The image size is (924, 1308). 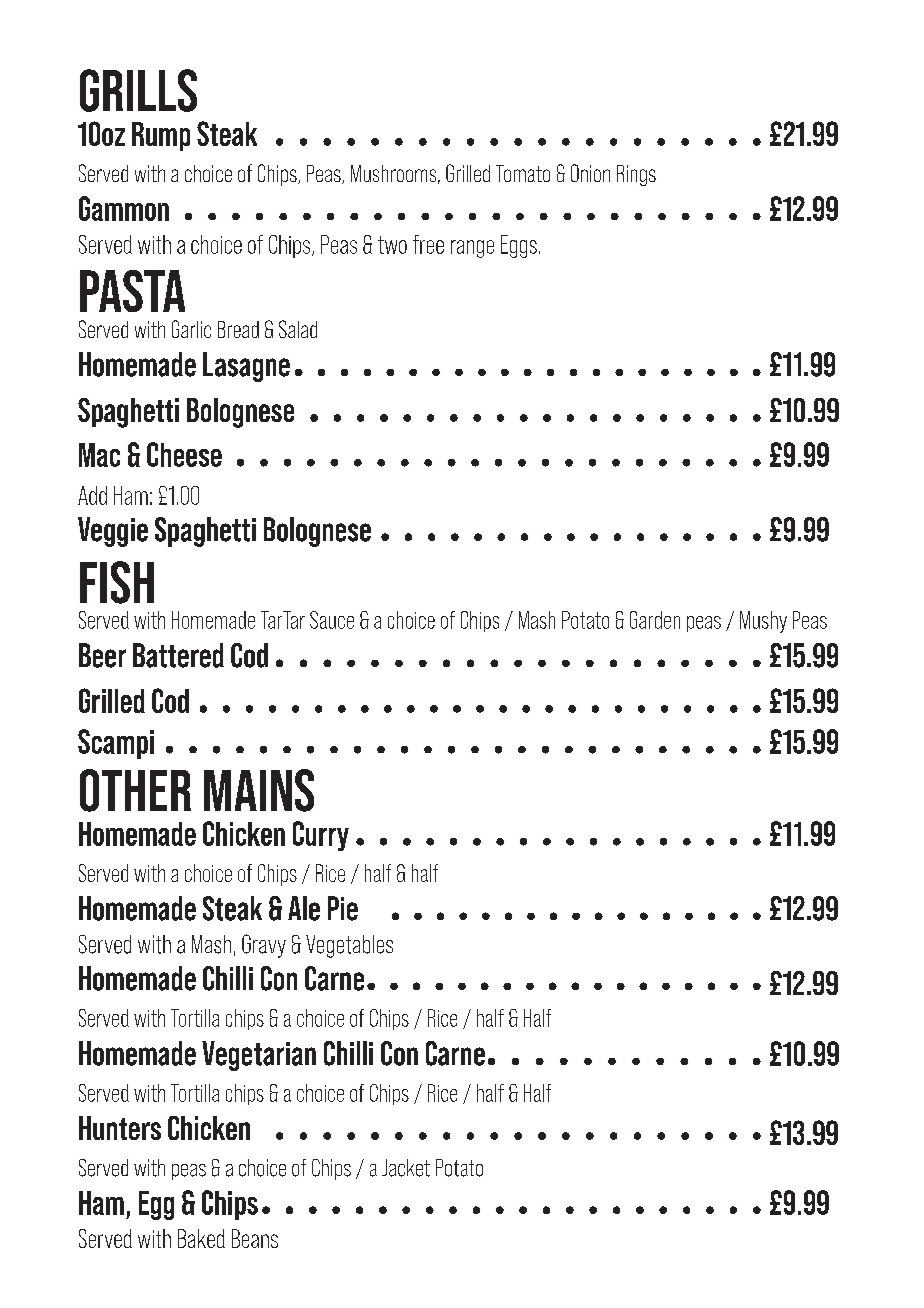 I want to click on Baked, so click(x=201, y=1238).
